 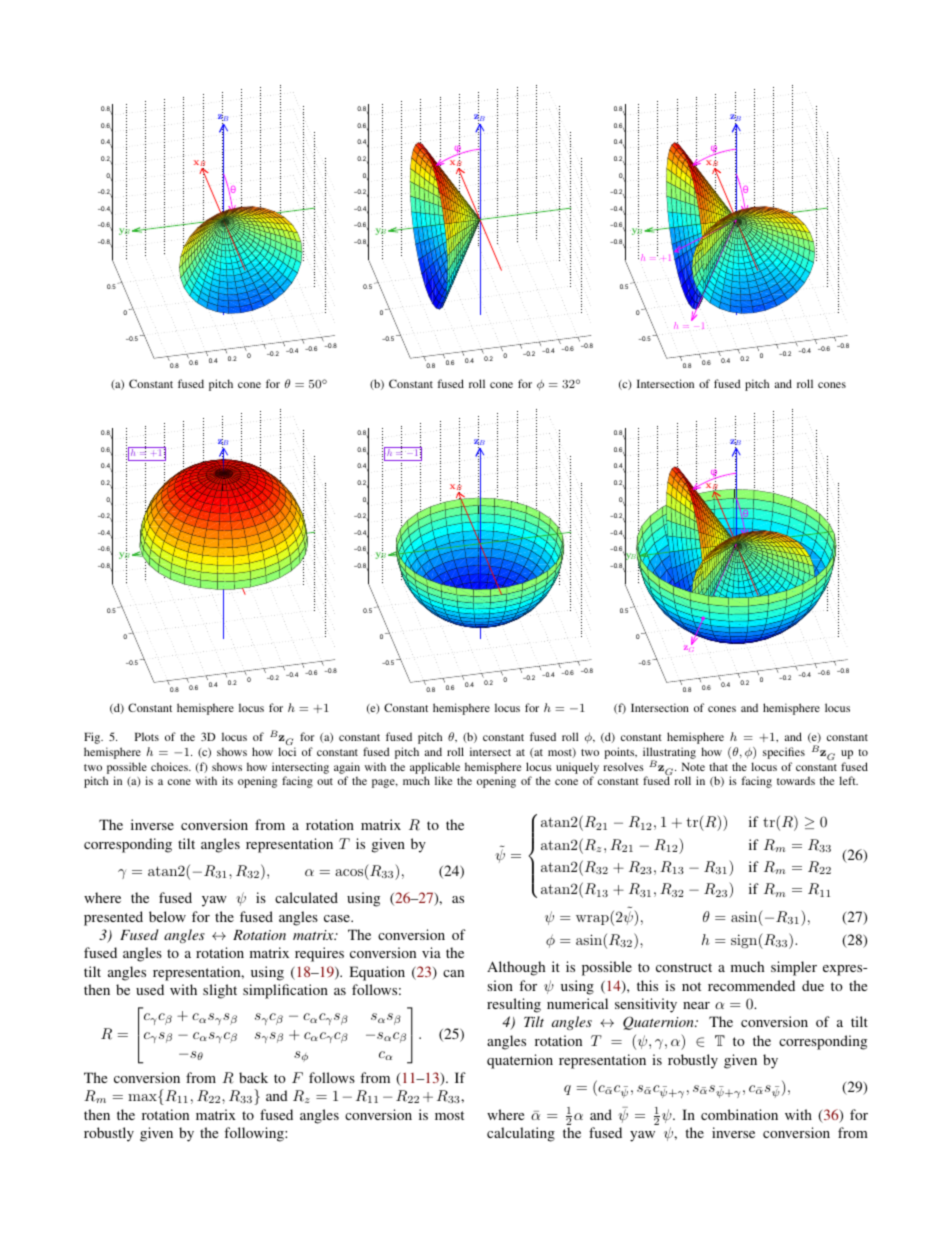 I want to click on like, so click(x=443, y=780).
